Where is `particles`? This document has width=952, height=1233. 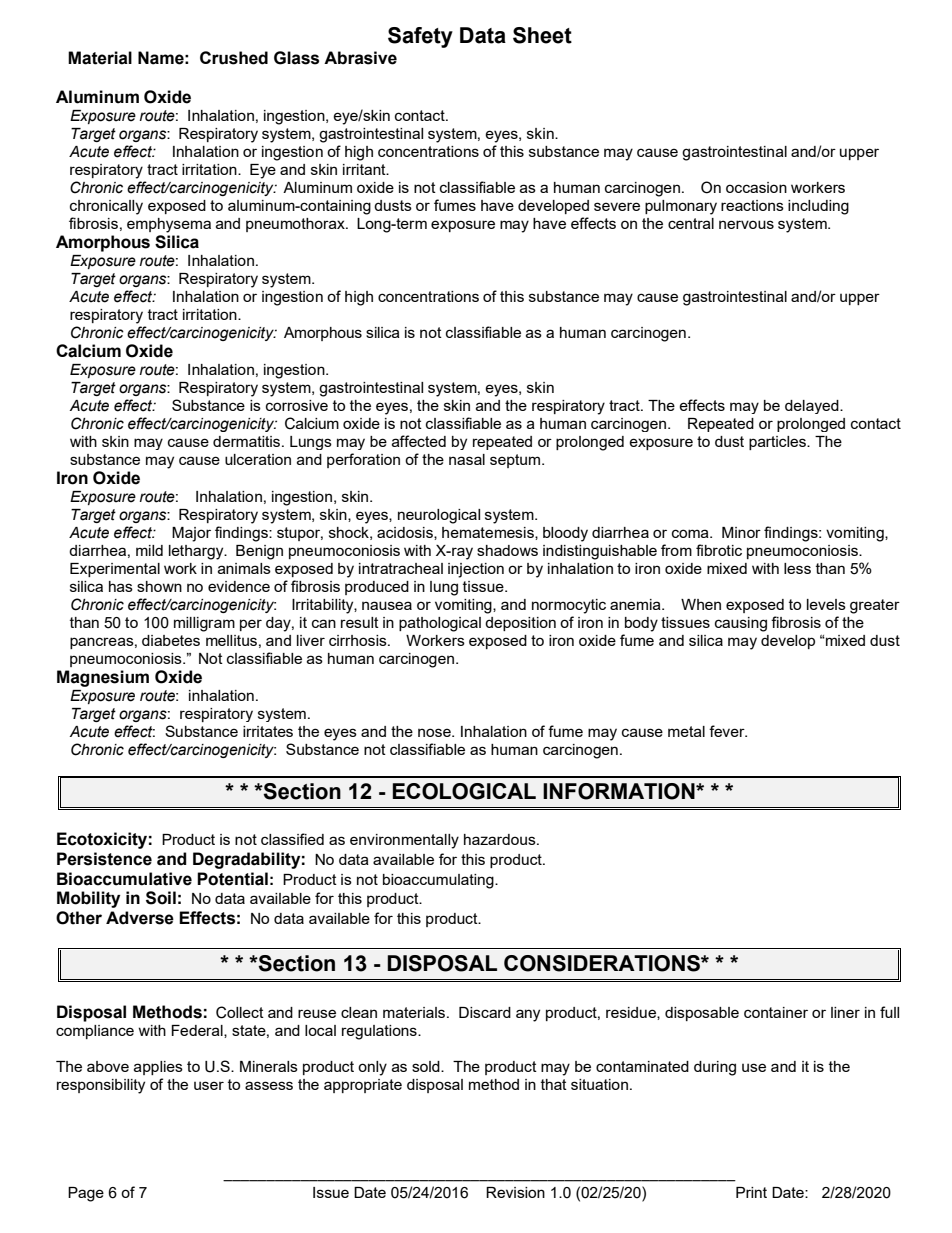 particles is located at coordinates (778, 443).
